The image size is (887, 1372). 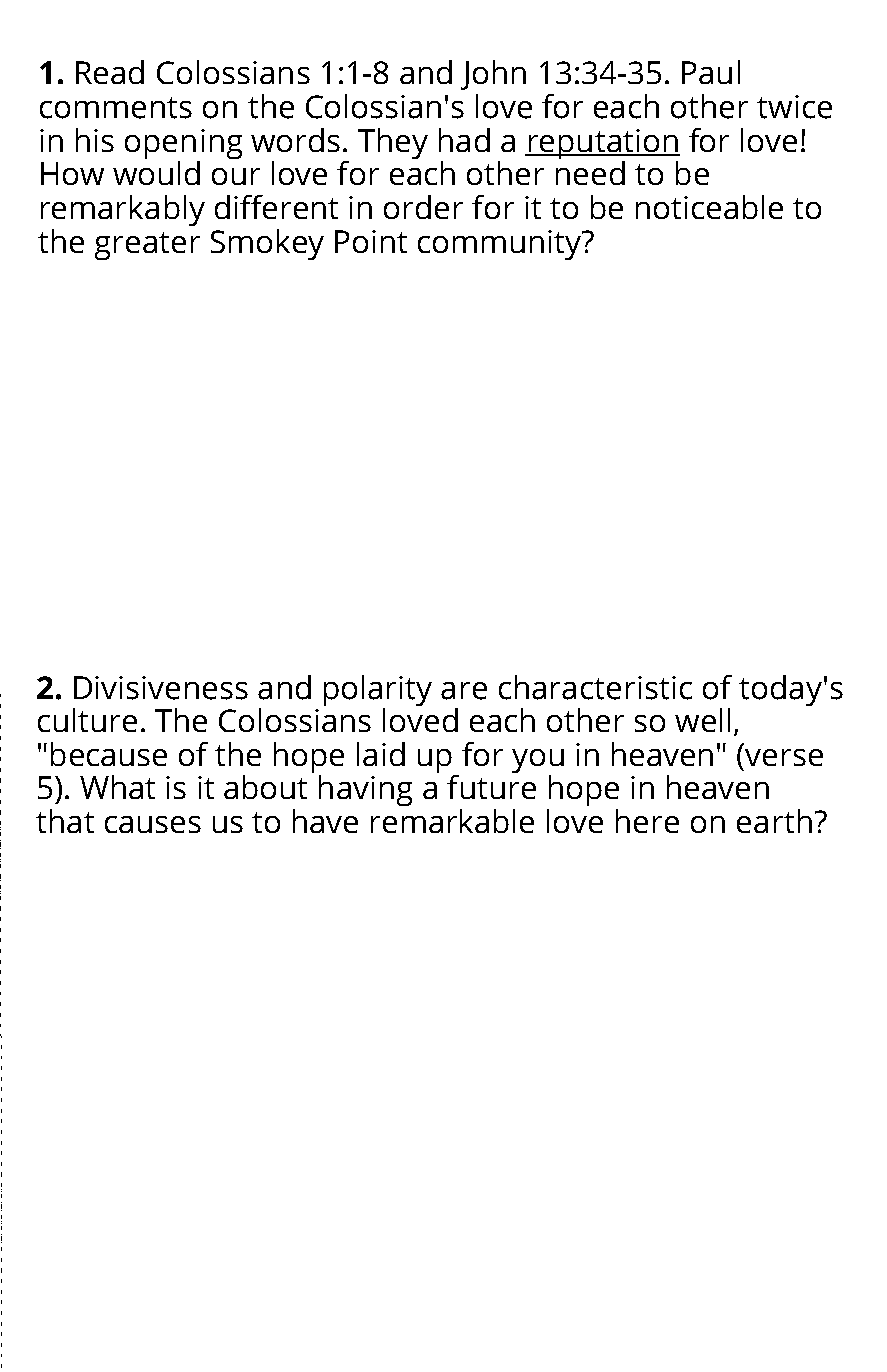 I want to click on greater, so click(x=147, y=246).
